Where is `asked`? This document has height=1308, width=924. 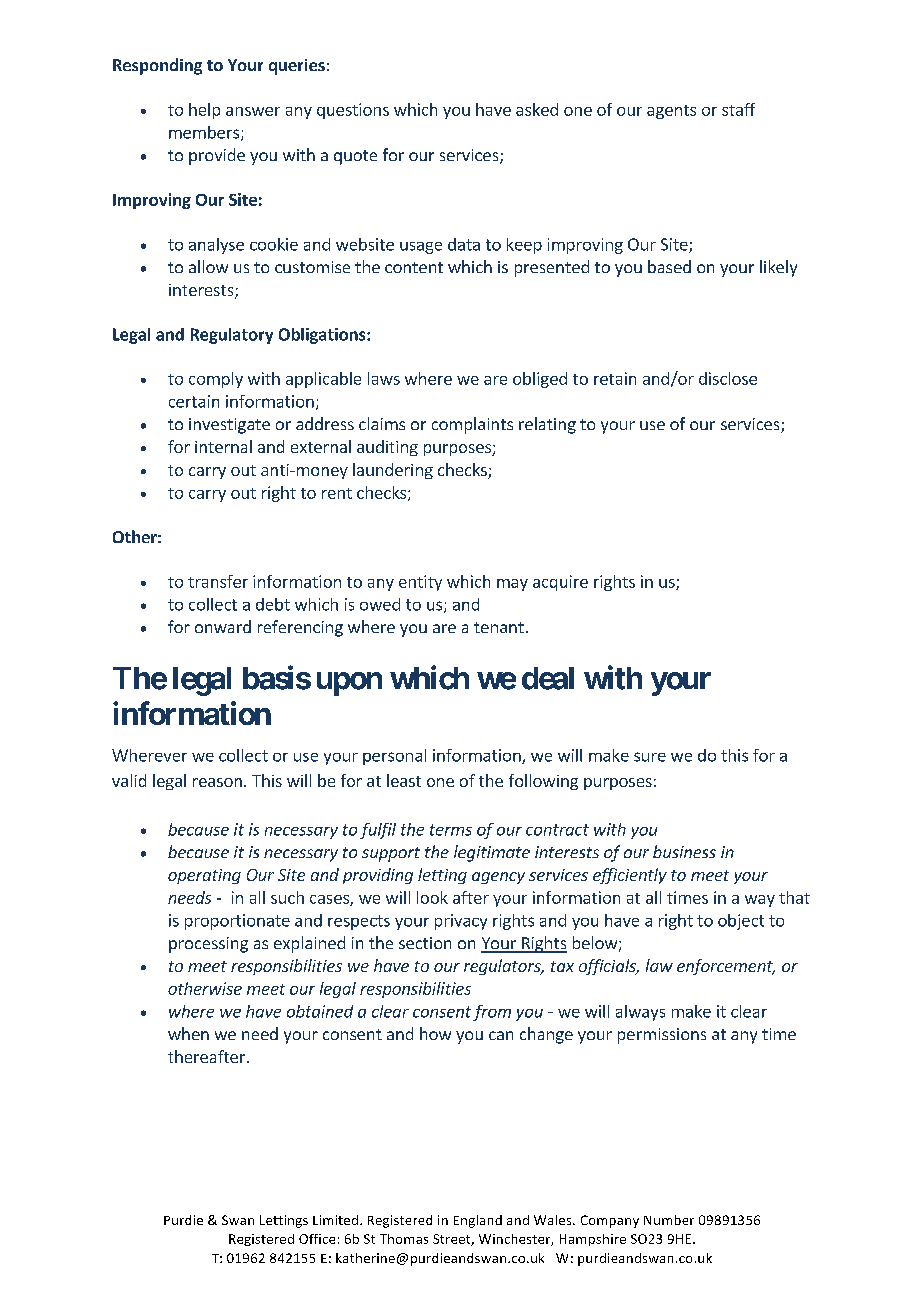
asked is located at coordinates (537, 109).
